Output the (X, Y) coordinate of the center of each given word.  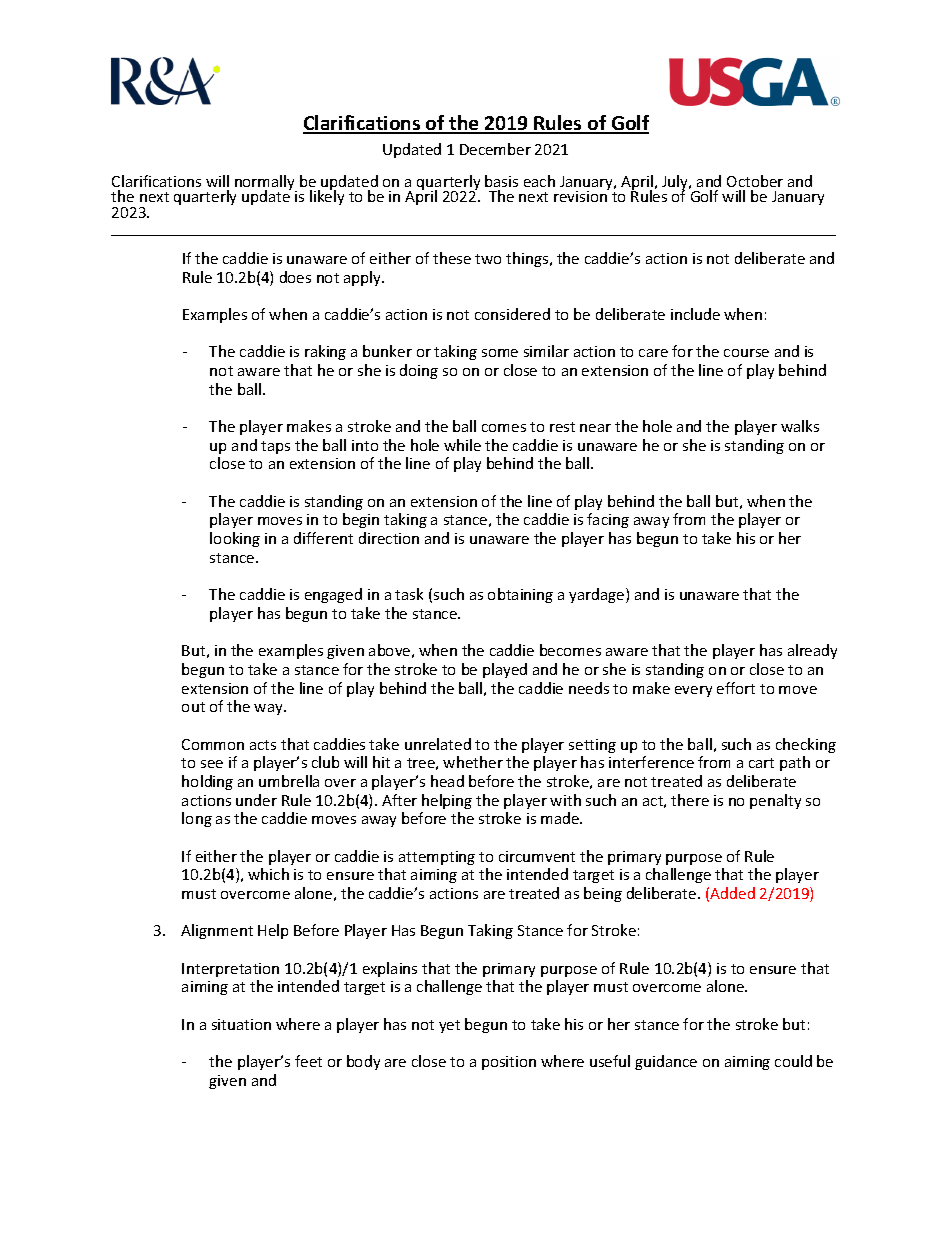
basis (501, 181)
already (812, 651)
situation (241, 1024)
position (509, 1063)
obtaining (520, 595)
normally (266, 184)
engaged (333, 595)
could (793, 1061)
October (755, 181)
